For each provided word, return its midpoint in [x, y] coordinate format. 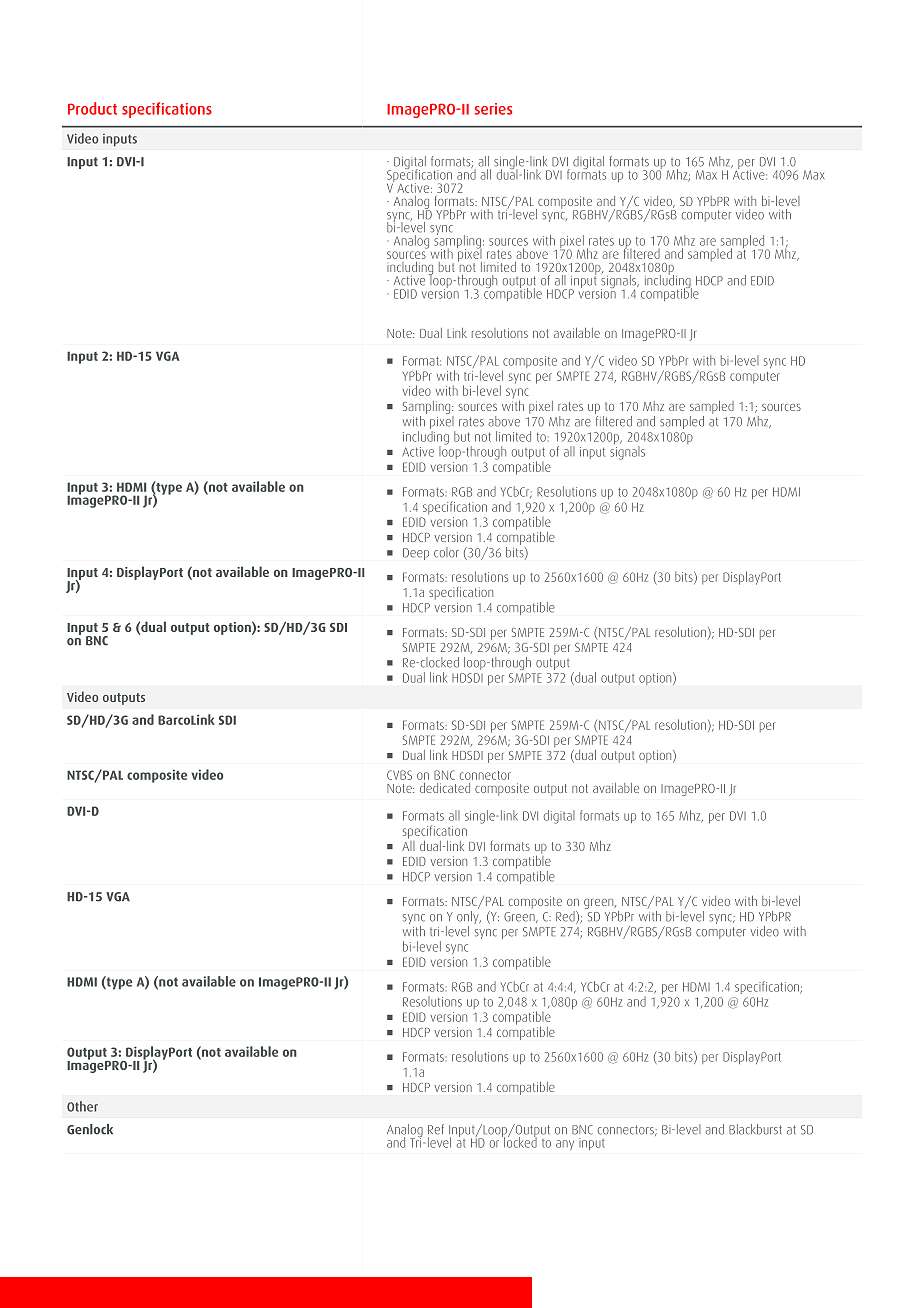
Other [82, 1106]
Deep [416, 554]
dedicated [445, 788]
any [565, 1145]
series [493, 109]
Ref [436, 1129]
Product [92, 108]
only [469, 917]
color [446, 552]
